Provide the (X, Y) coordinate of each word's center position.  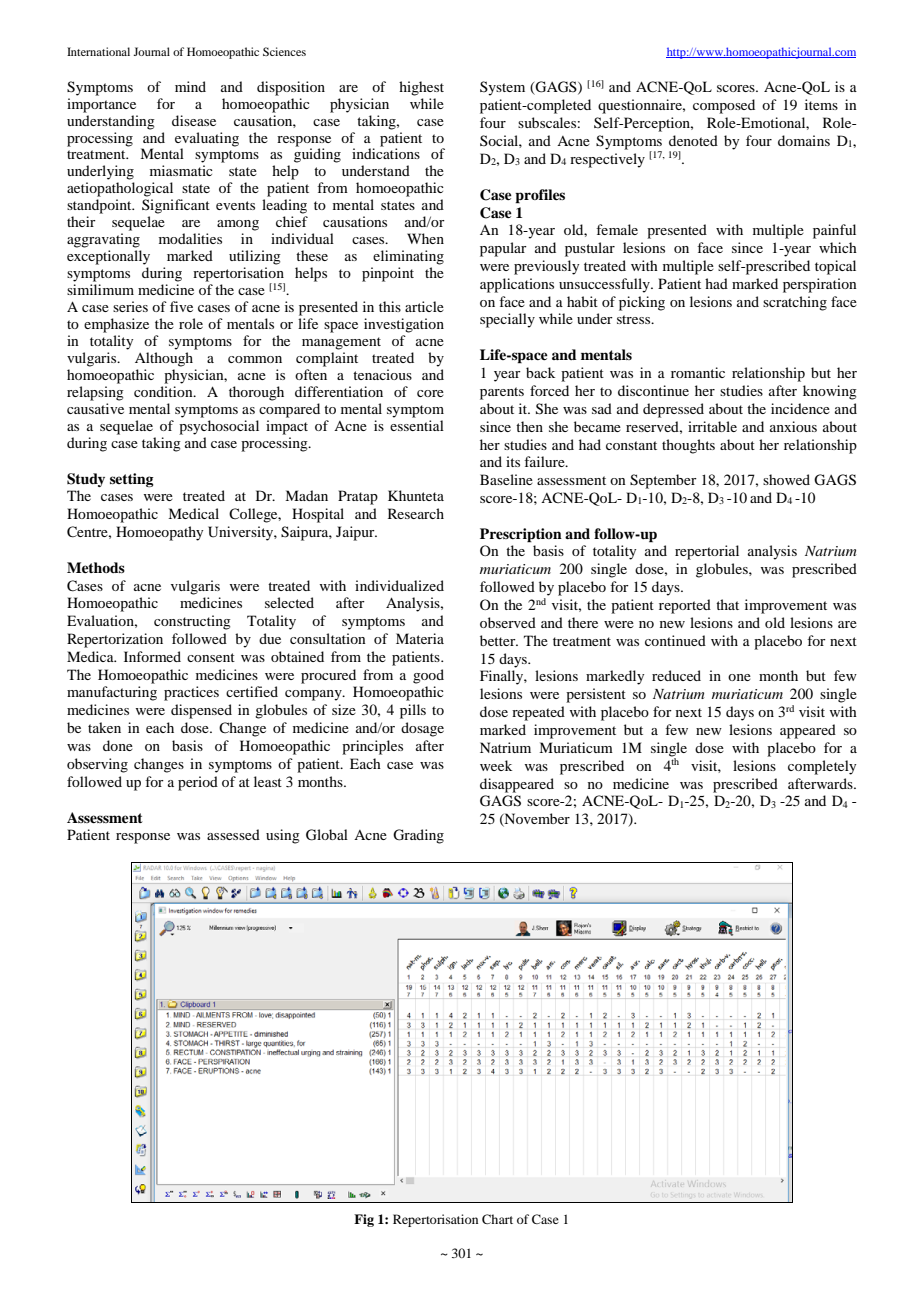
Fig (364, 1220)
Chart (497, 1219)
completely (822, 767)
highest (421, 88)
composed (724, 106)
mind (190, 86)
